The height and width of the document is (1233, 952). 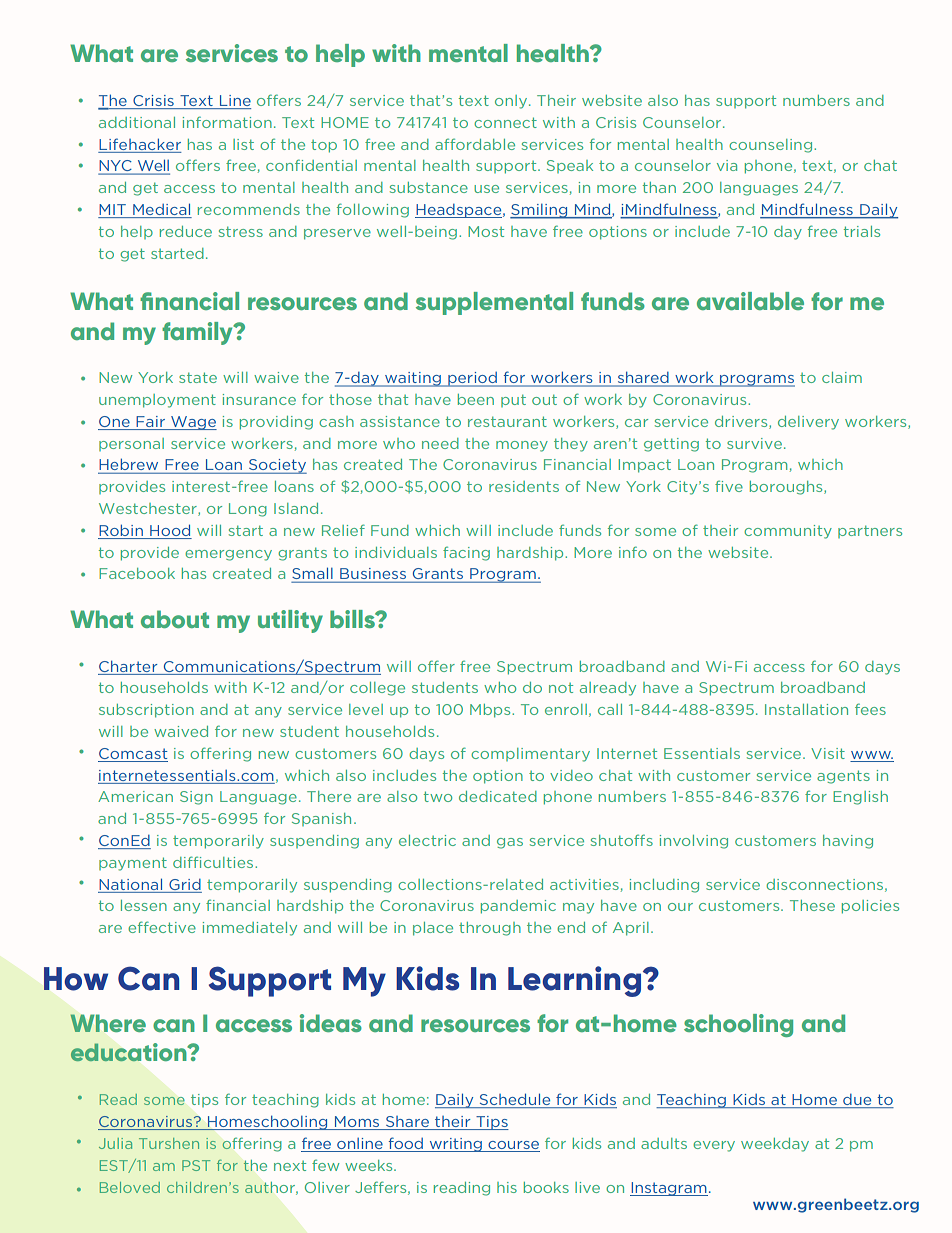 I want to click on having, so click(x=848, y=842).
